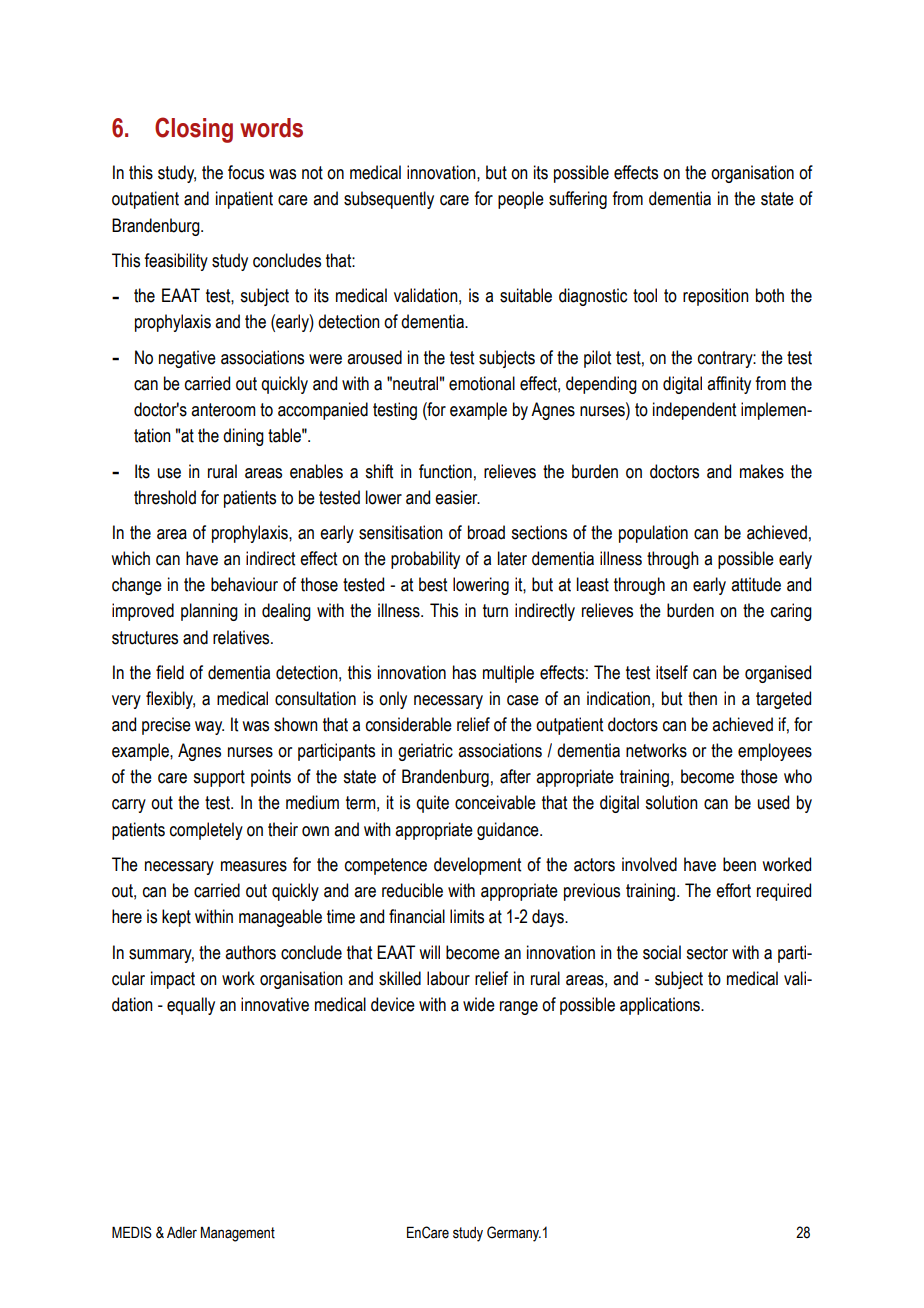 The width and height of the screenshot is (924, 1308). I want to click on easier, so click(457, 497).
